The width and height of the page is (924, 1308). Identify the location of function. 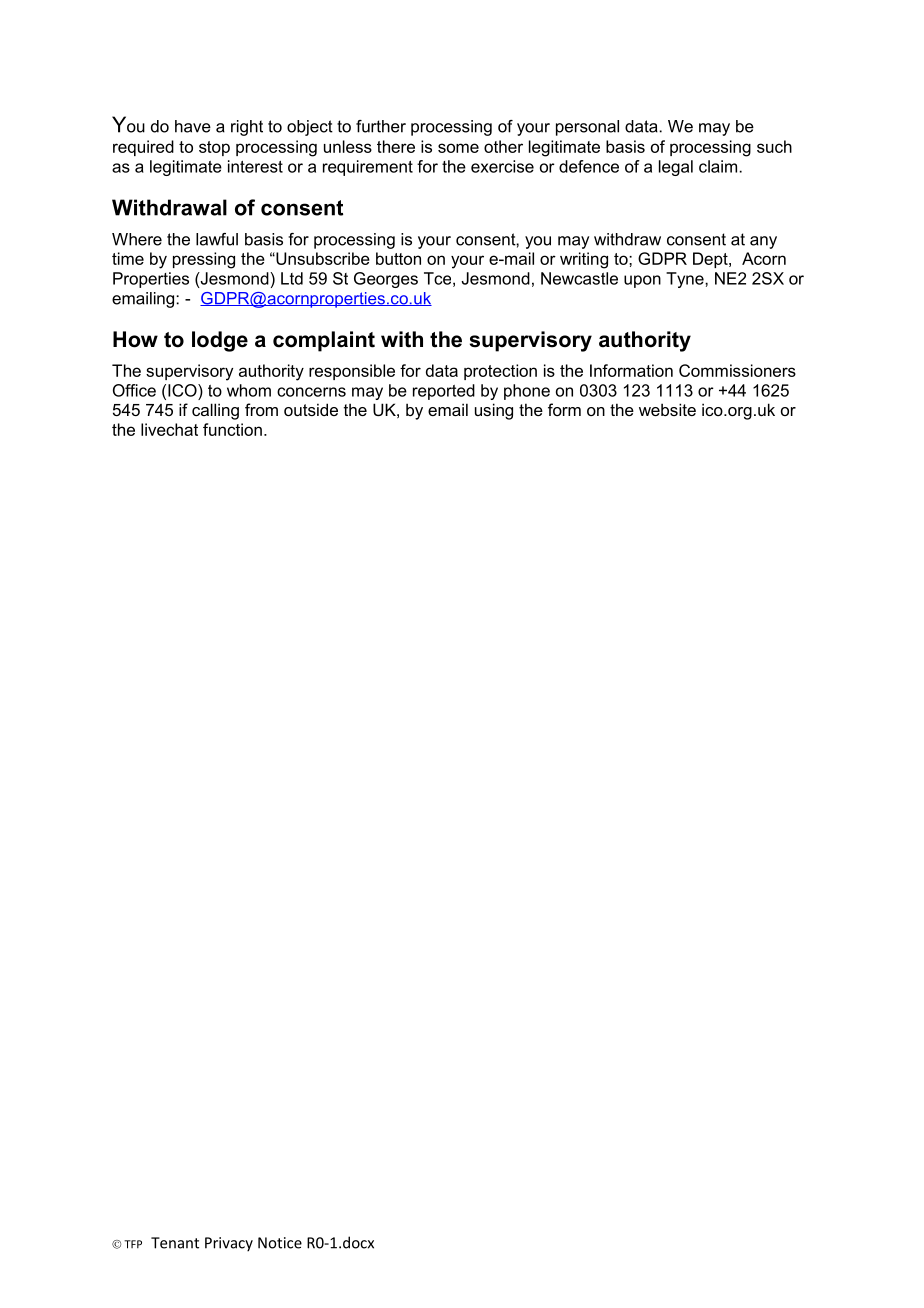
(232, 429).
